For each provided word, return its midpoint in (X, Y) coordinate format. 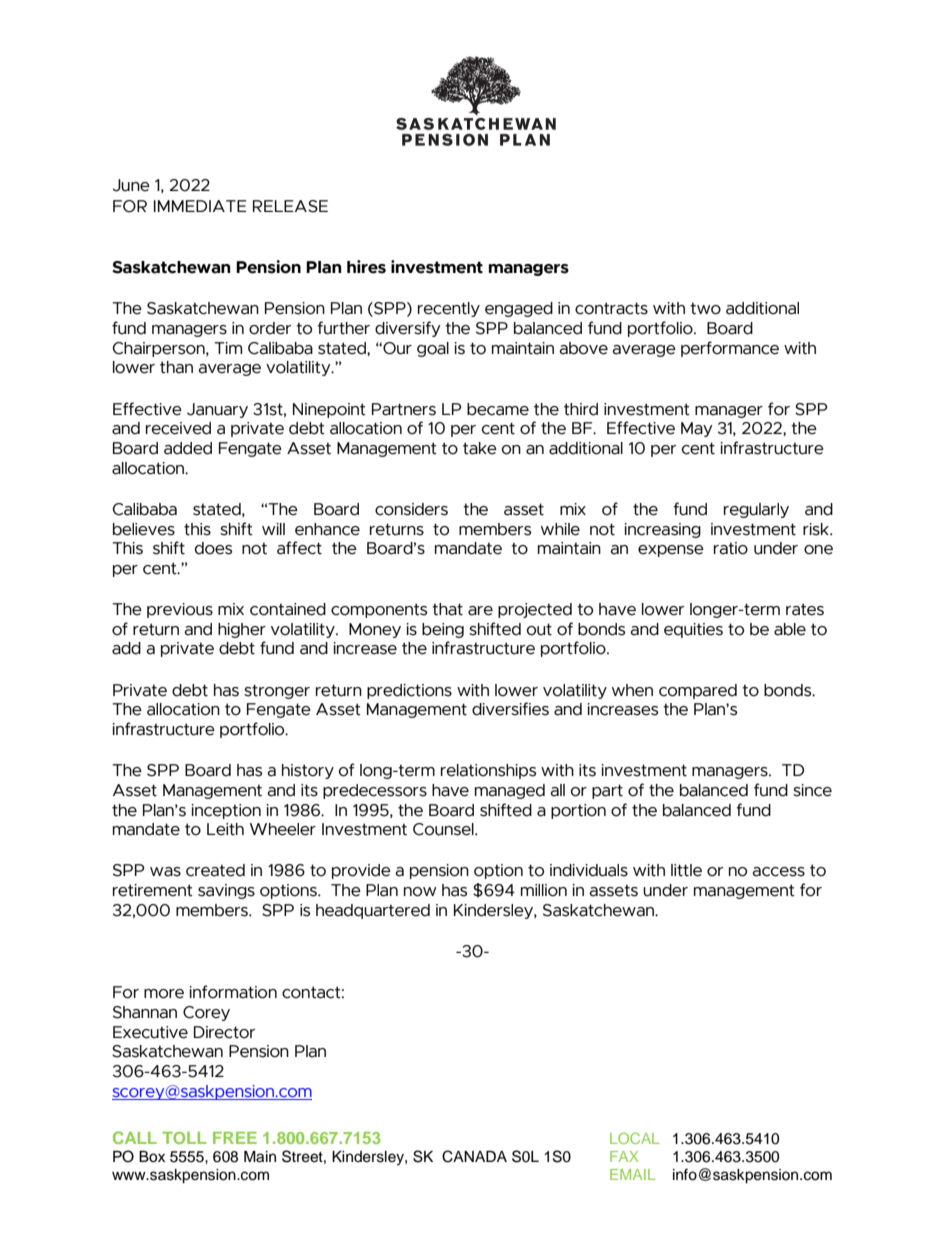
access (778, 872)
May (697, 429)
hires (366, 267)
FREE (235, 1138)
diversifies (510, 709)
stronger (277, 691)
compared (698, 691)
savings (226, 891)
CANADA (474, 1156)
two (705, 308)
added (188, 448)
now (420, 892)
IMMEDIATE (200, 206)
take (480, 448)
